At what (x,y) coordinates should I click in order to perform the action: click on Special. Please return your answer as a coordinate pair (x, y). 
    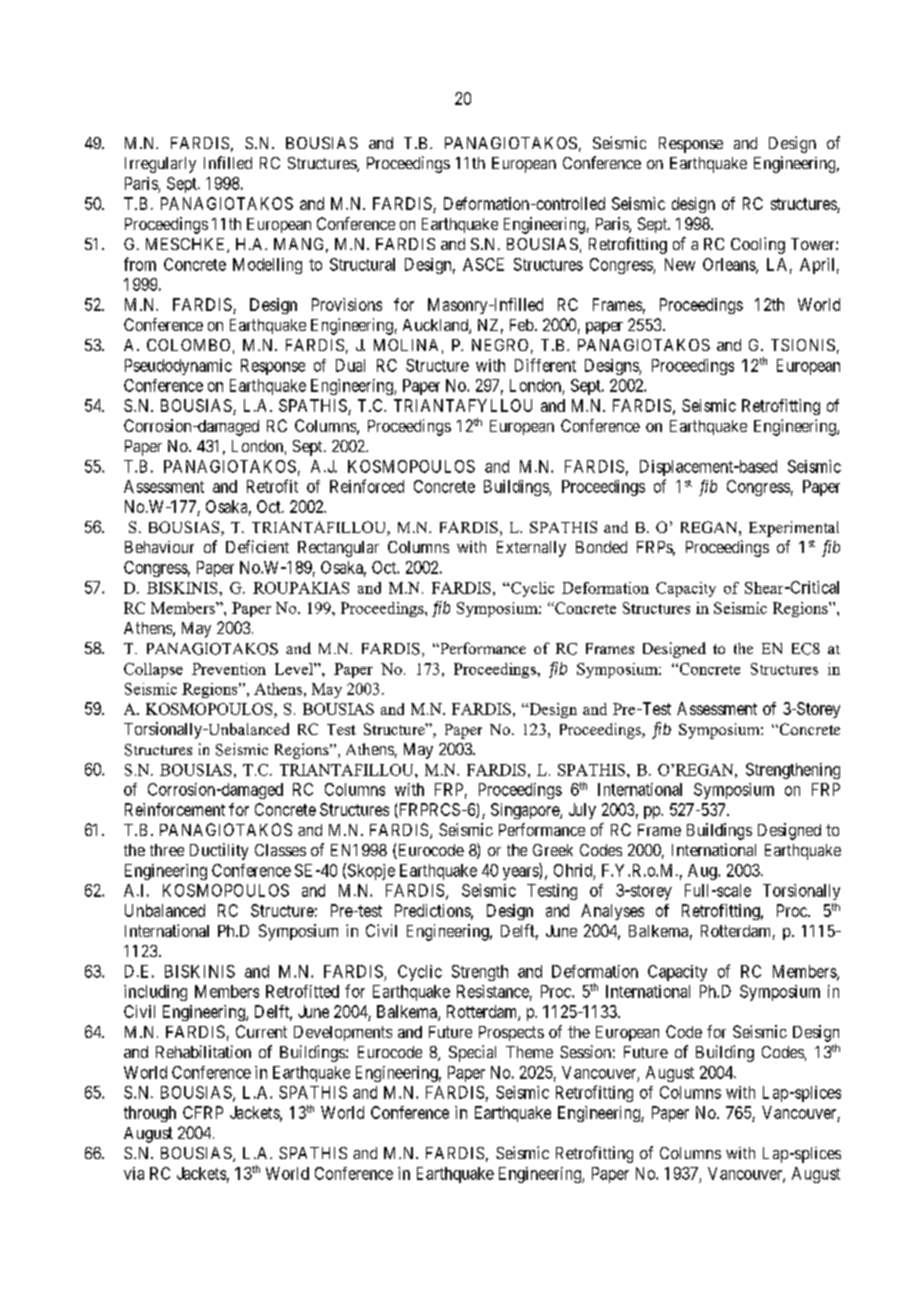
    Looking at the image, I should click on (472, 1053).
